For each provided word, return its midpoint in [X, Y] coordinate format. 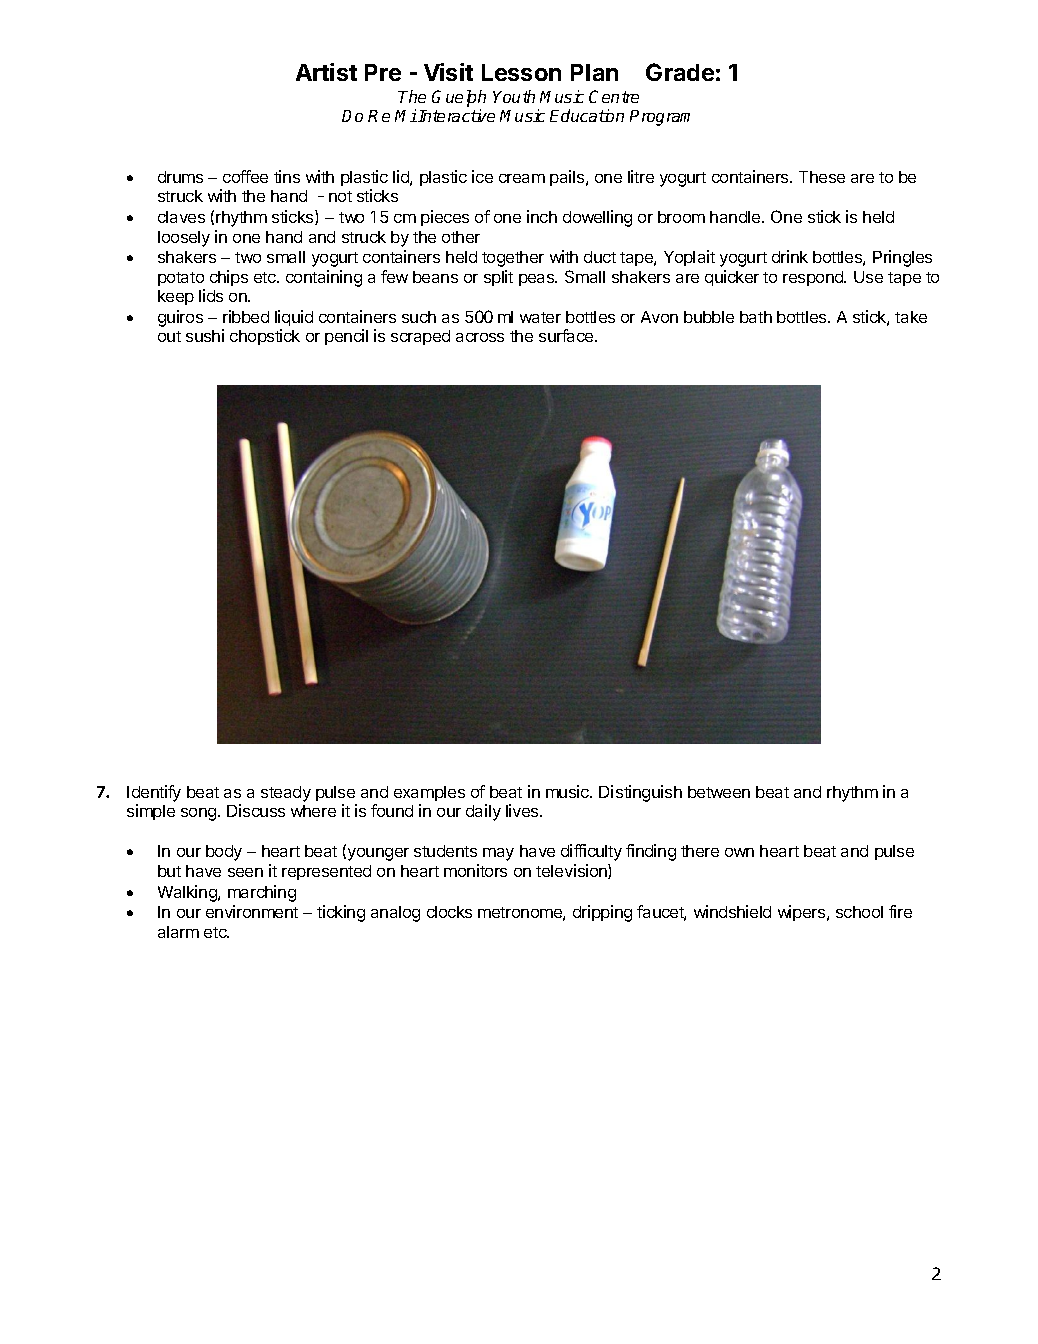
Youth [514, 96]
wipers [803, 913]
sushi [205, 335]
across [480, 337]
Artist [326, 72]
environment [252, 911]
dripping [602, 913]
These [822, 177]
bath [756, 317]
